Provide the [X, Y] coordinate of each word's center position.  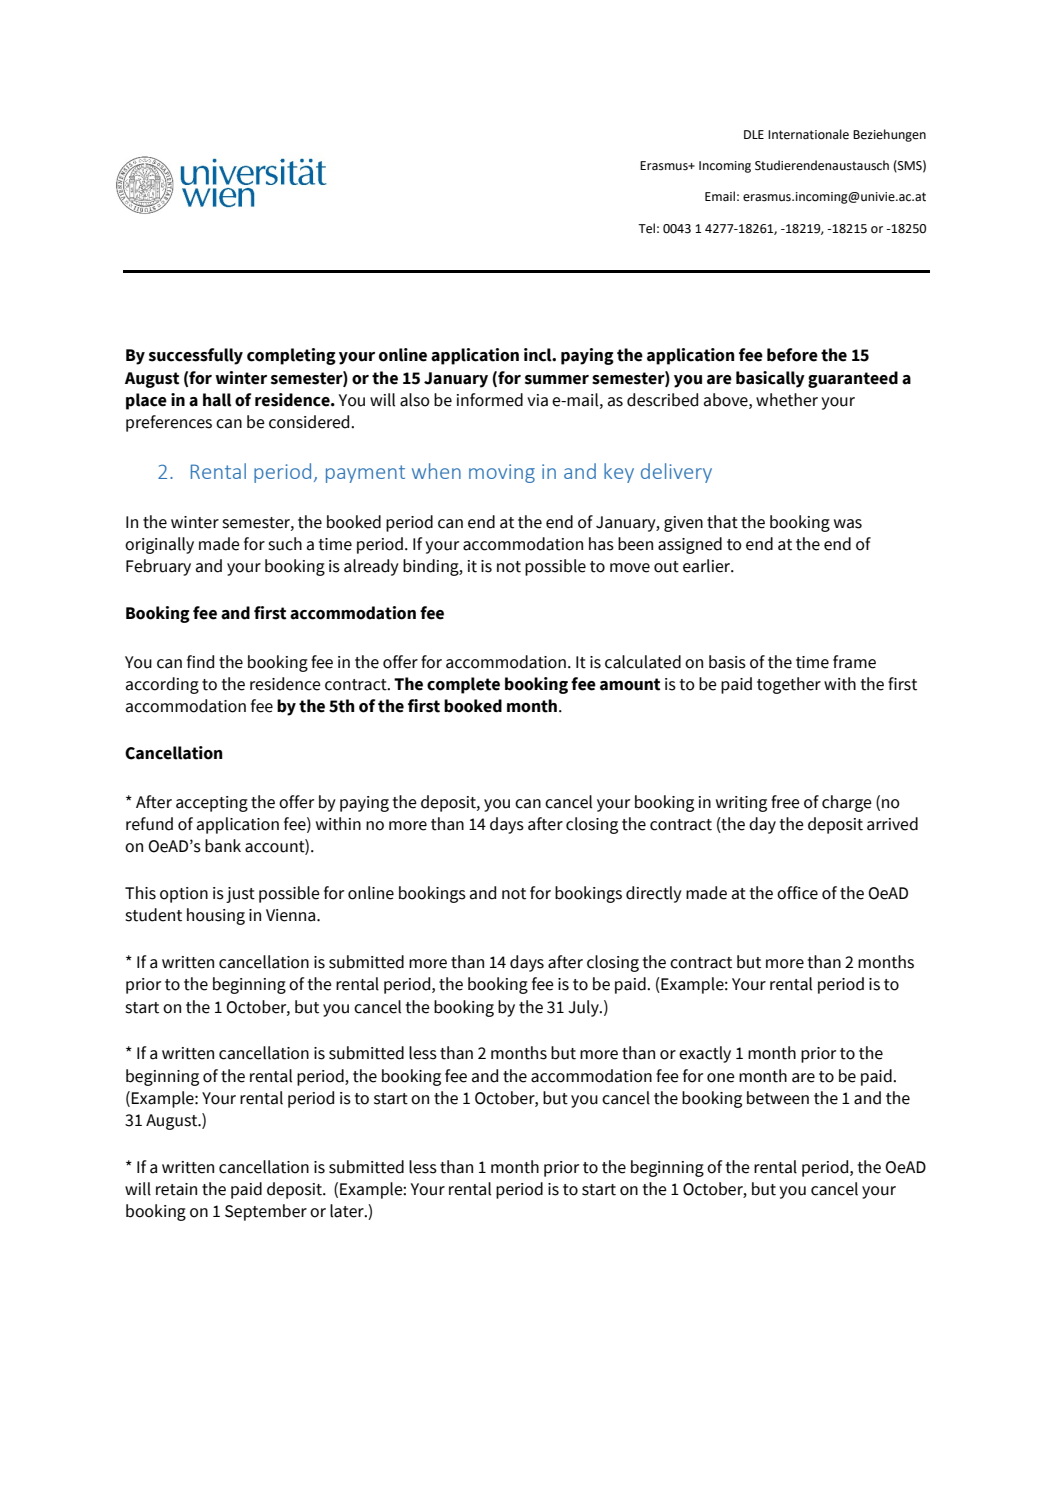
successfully [196, 356]
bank [223, 846]
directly [654, 894]
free [785, 802]
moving [502, 473]
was [848, 524]
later [348, 1211]
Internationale [808, 134]
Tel [646, 228]
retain [176, 1189]
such [285, 544]
